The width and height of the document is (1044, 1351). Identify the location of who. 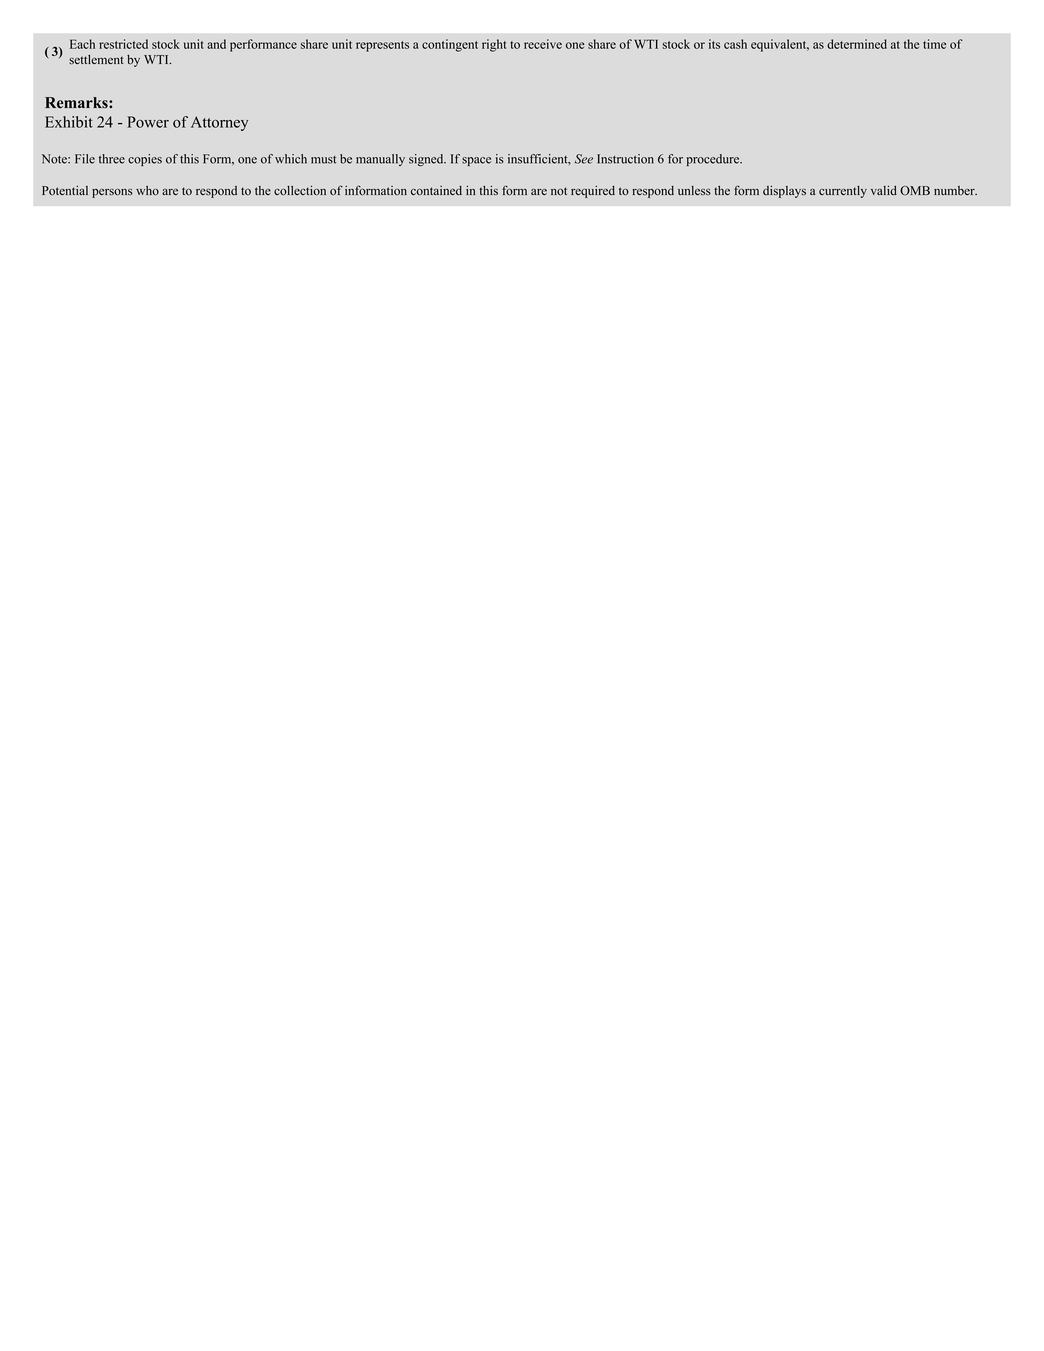
(147, 191).
